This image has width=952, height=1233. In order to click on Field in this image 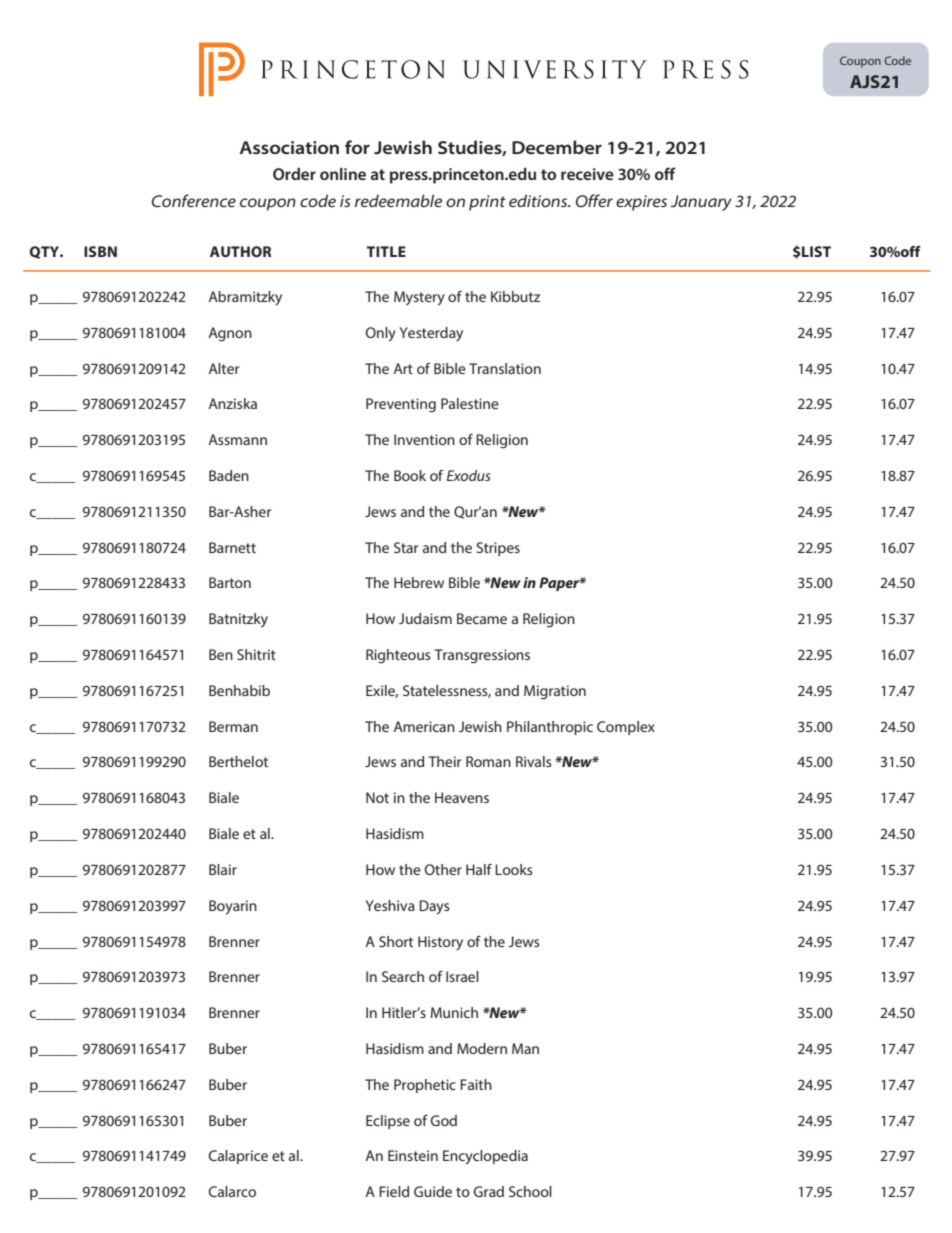, I will do `click(394, 1191)`.
